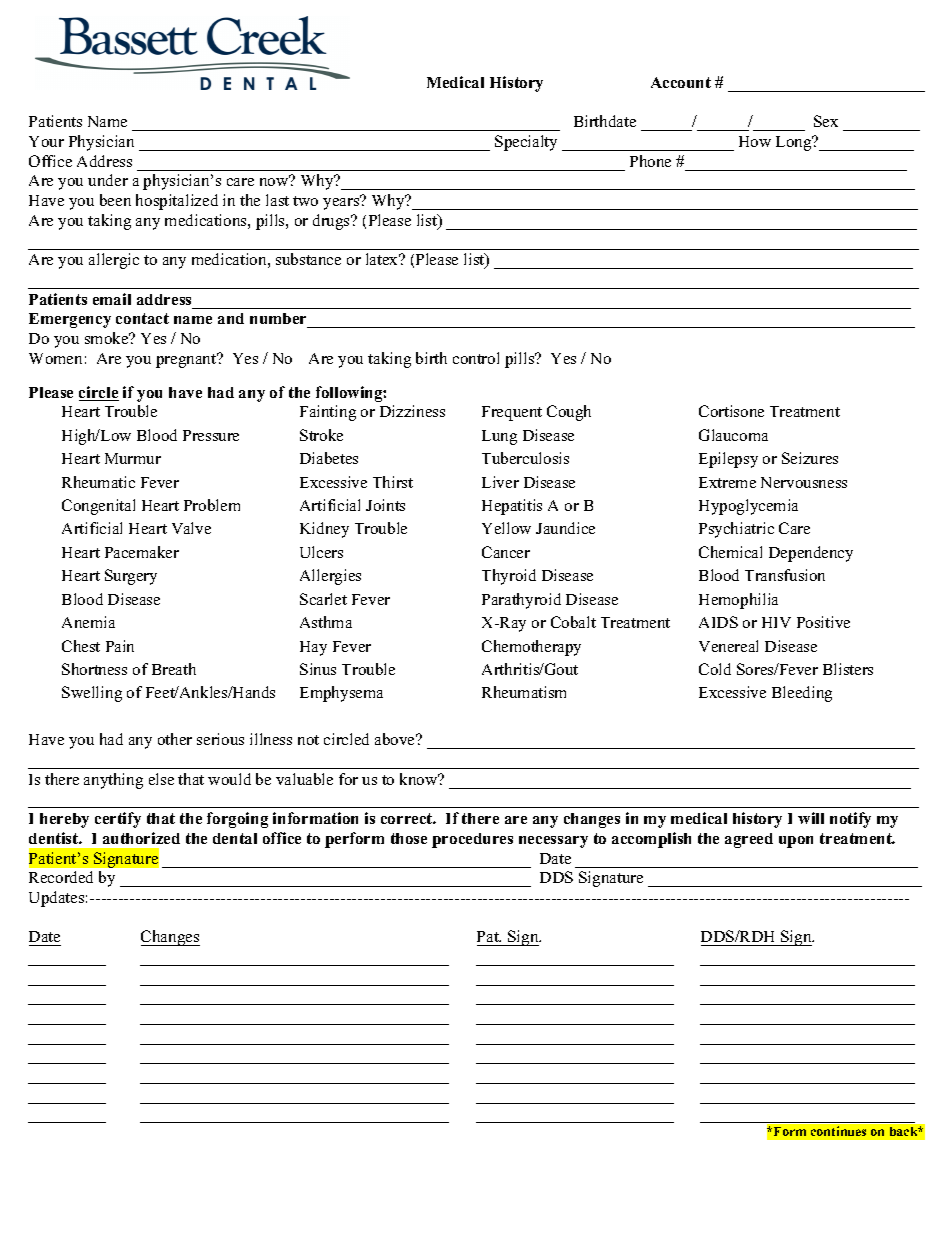  What do you see at coordinates (46, 141) in the page?
I see `Your` at bounding box center [46, 141].
